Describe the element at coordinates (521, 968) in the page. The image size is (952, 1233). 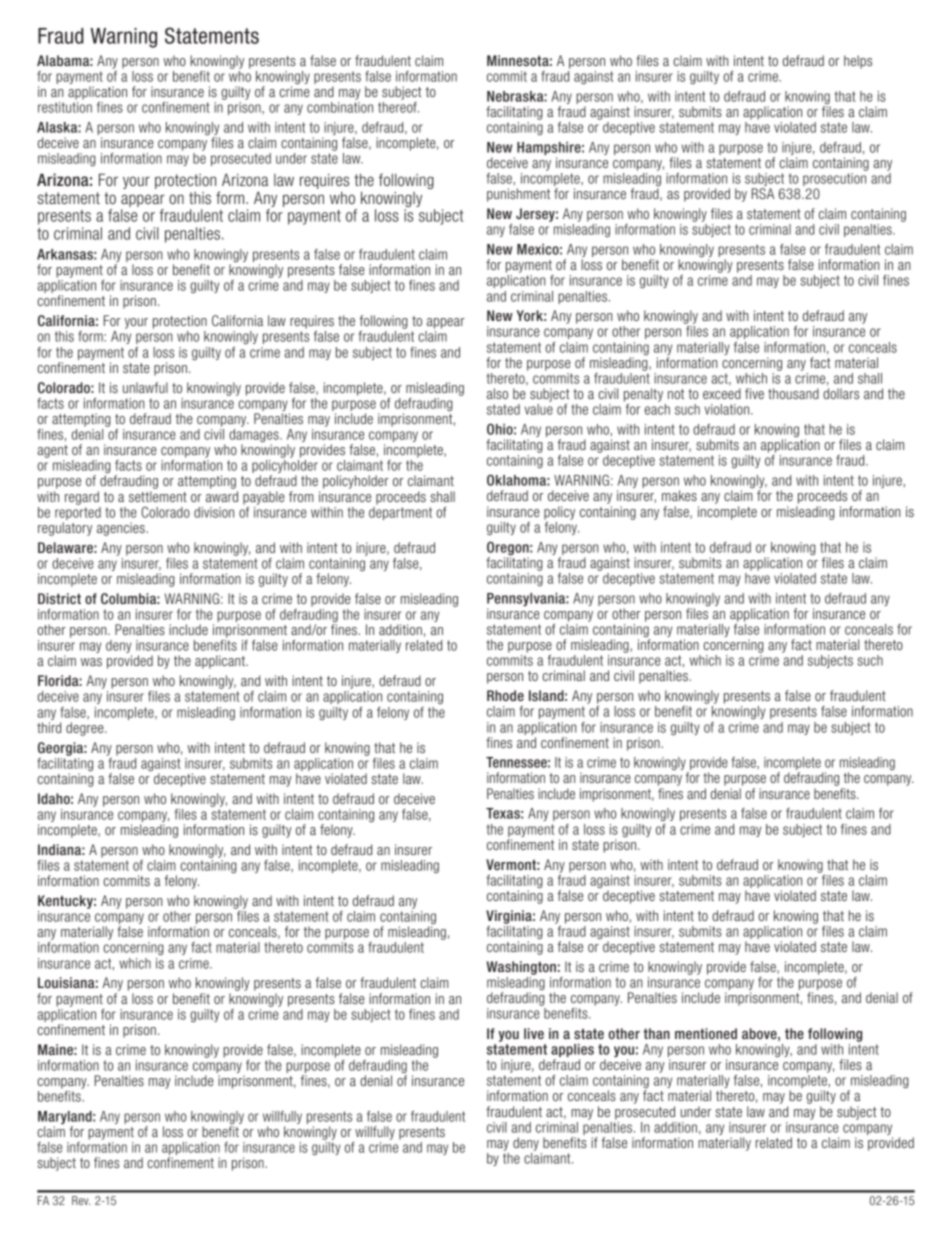
I see `Washington` at that location.
